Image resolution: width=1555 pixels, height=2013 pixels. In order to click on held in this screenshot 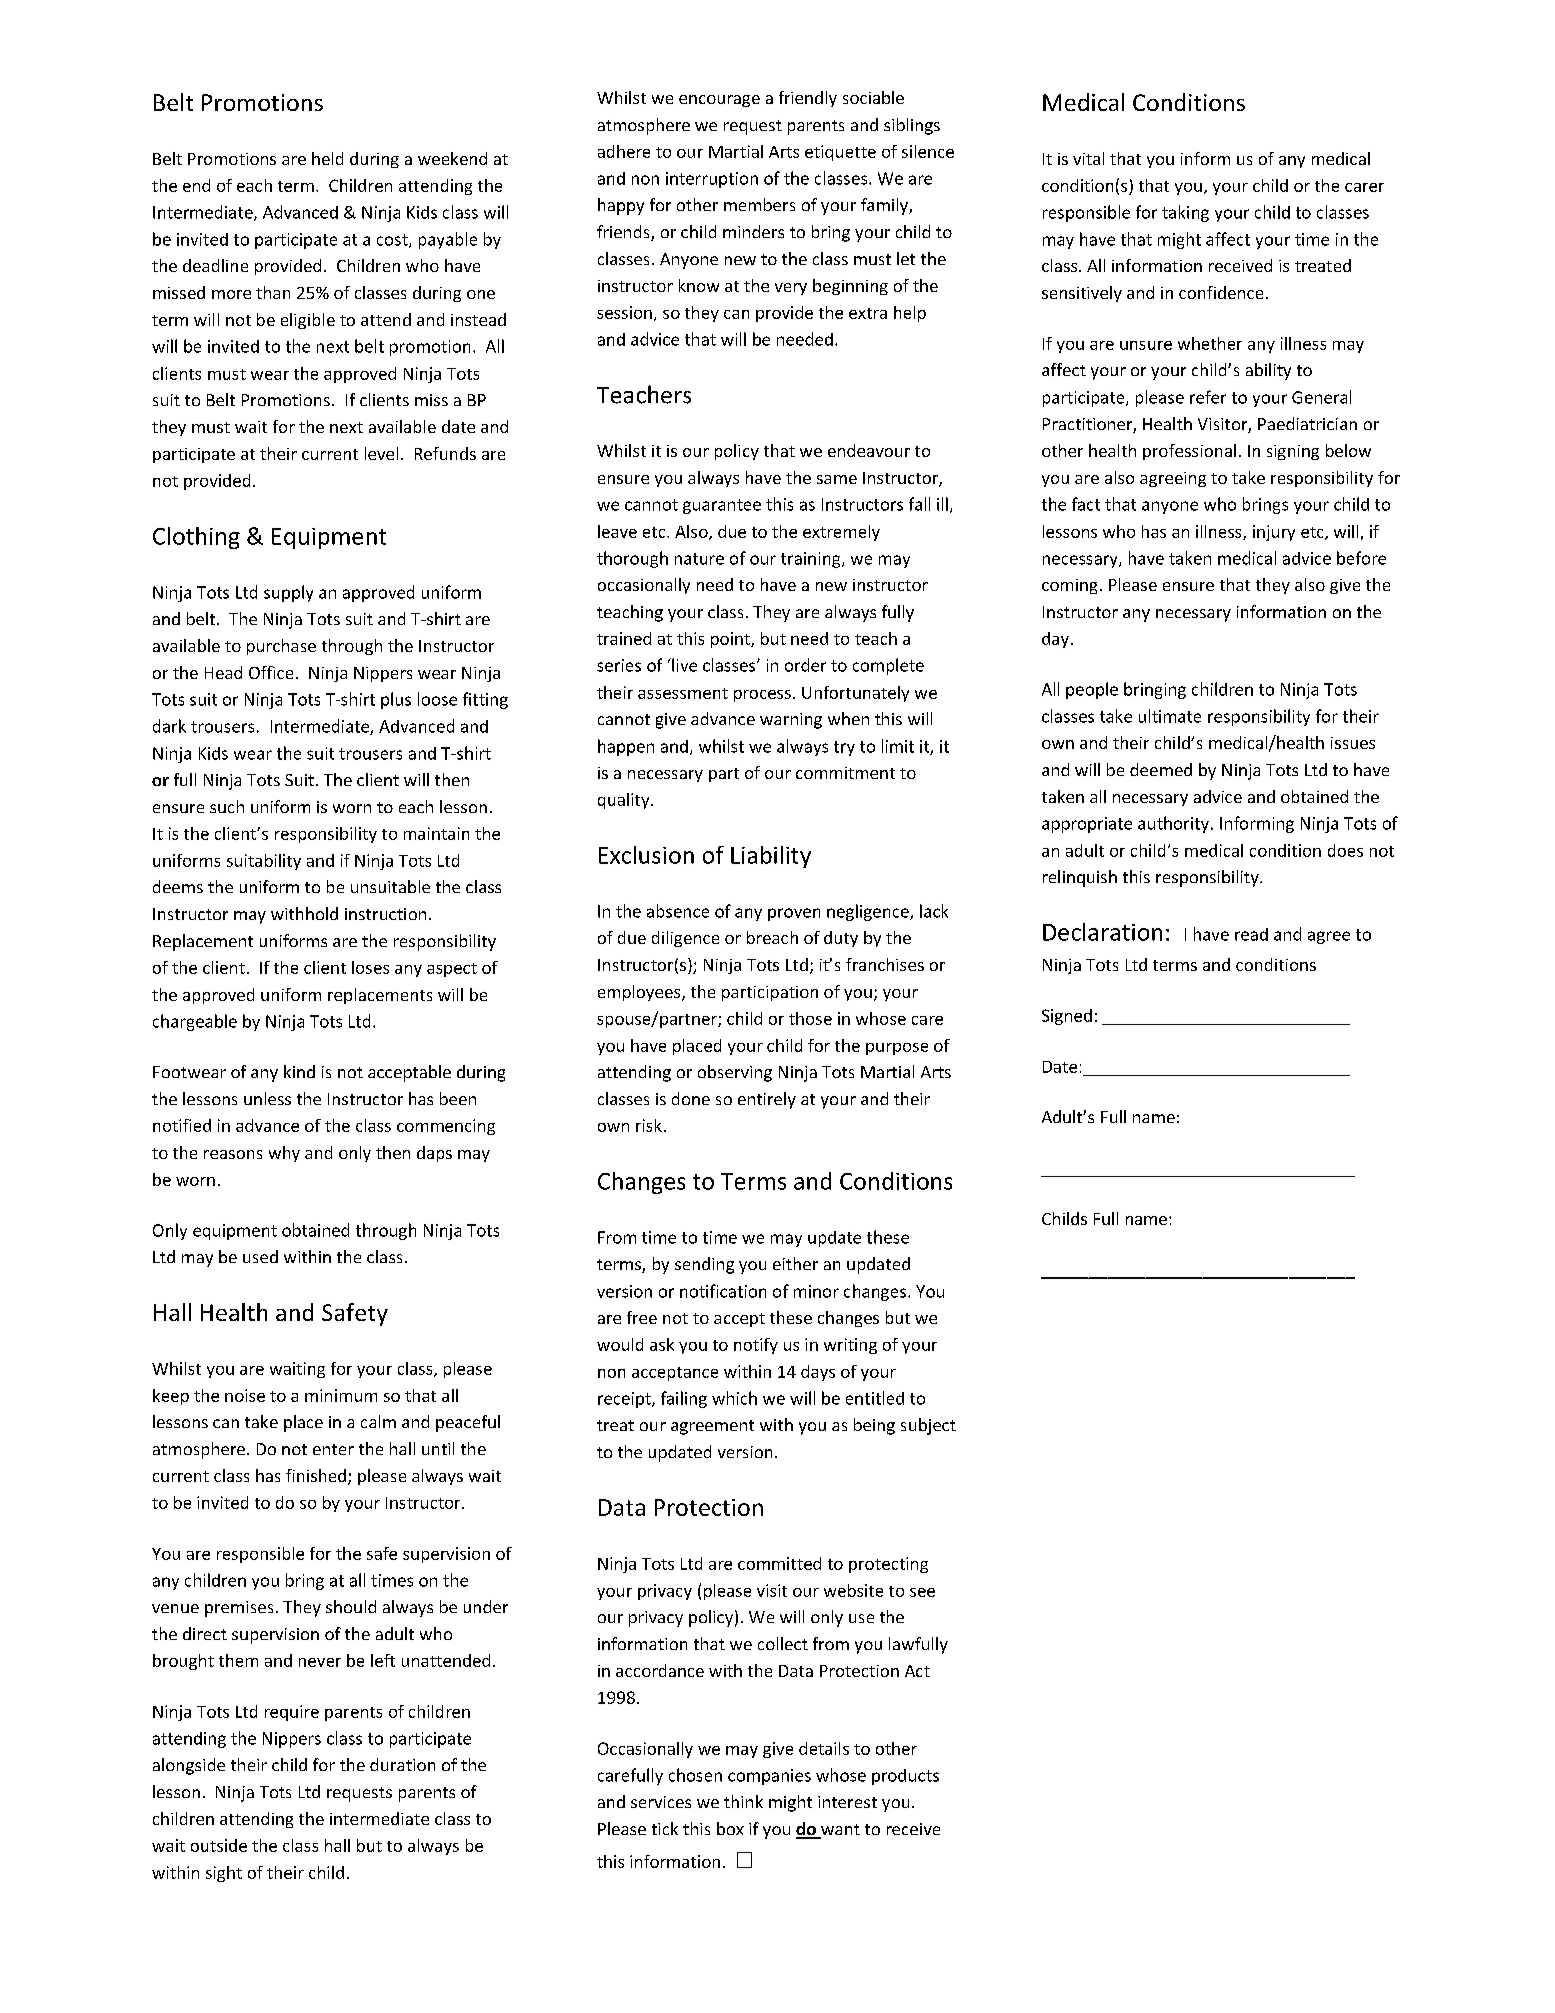, I will do `click(327, 158)`.
